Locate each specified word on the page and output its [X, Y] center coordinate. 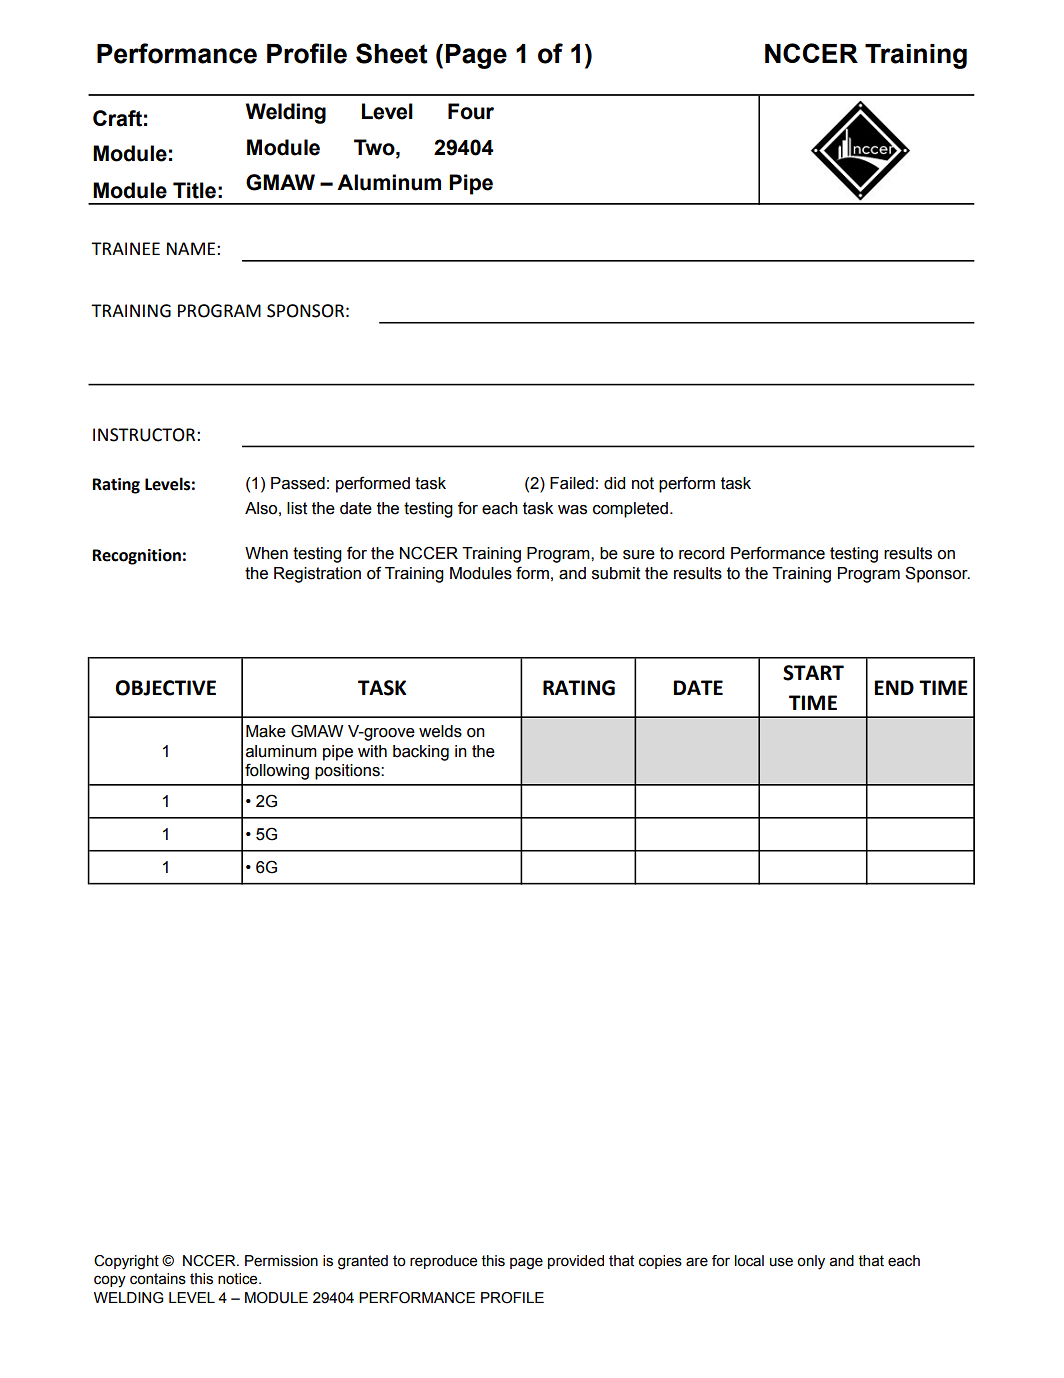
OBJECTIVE [165, 688]
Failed [572, 483]
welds [440, 731]
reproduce [443, 1262]
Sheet [392, 53]
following [277, 771]
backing [421, 753]
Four [471, 111]
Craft [117, 118]
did [614, 483]
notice [239, 1279]
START [813, 673]
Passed [298, 483]
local [749, 1261]
